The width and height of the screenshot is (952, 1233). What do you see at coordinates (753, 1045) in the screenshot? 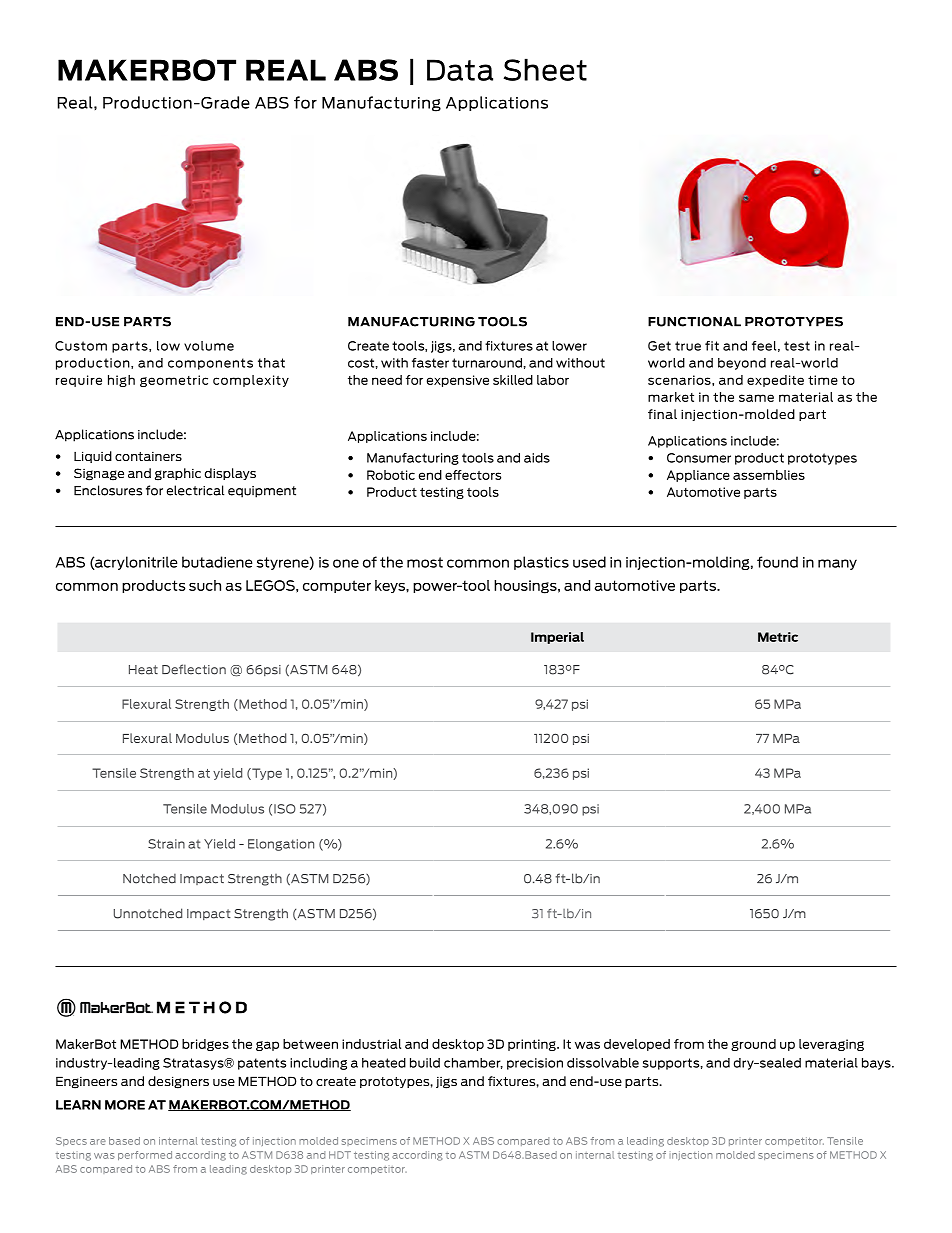
I see `ground` at bounding box center [753, 1045].
